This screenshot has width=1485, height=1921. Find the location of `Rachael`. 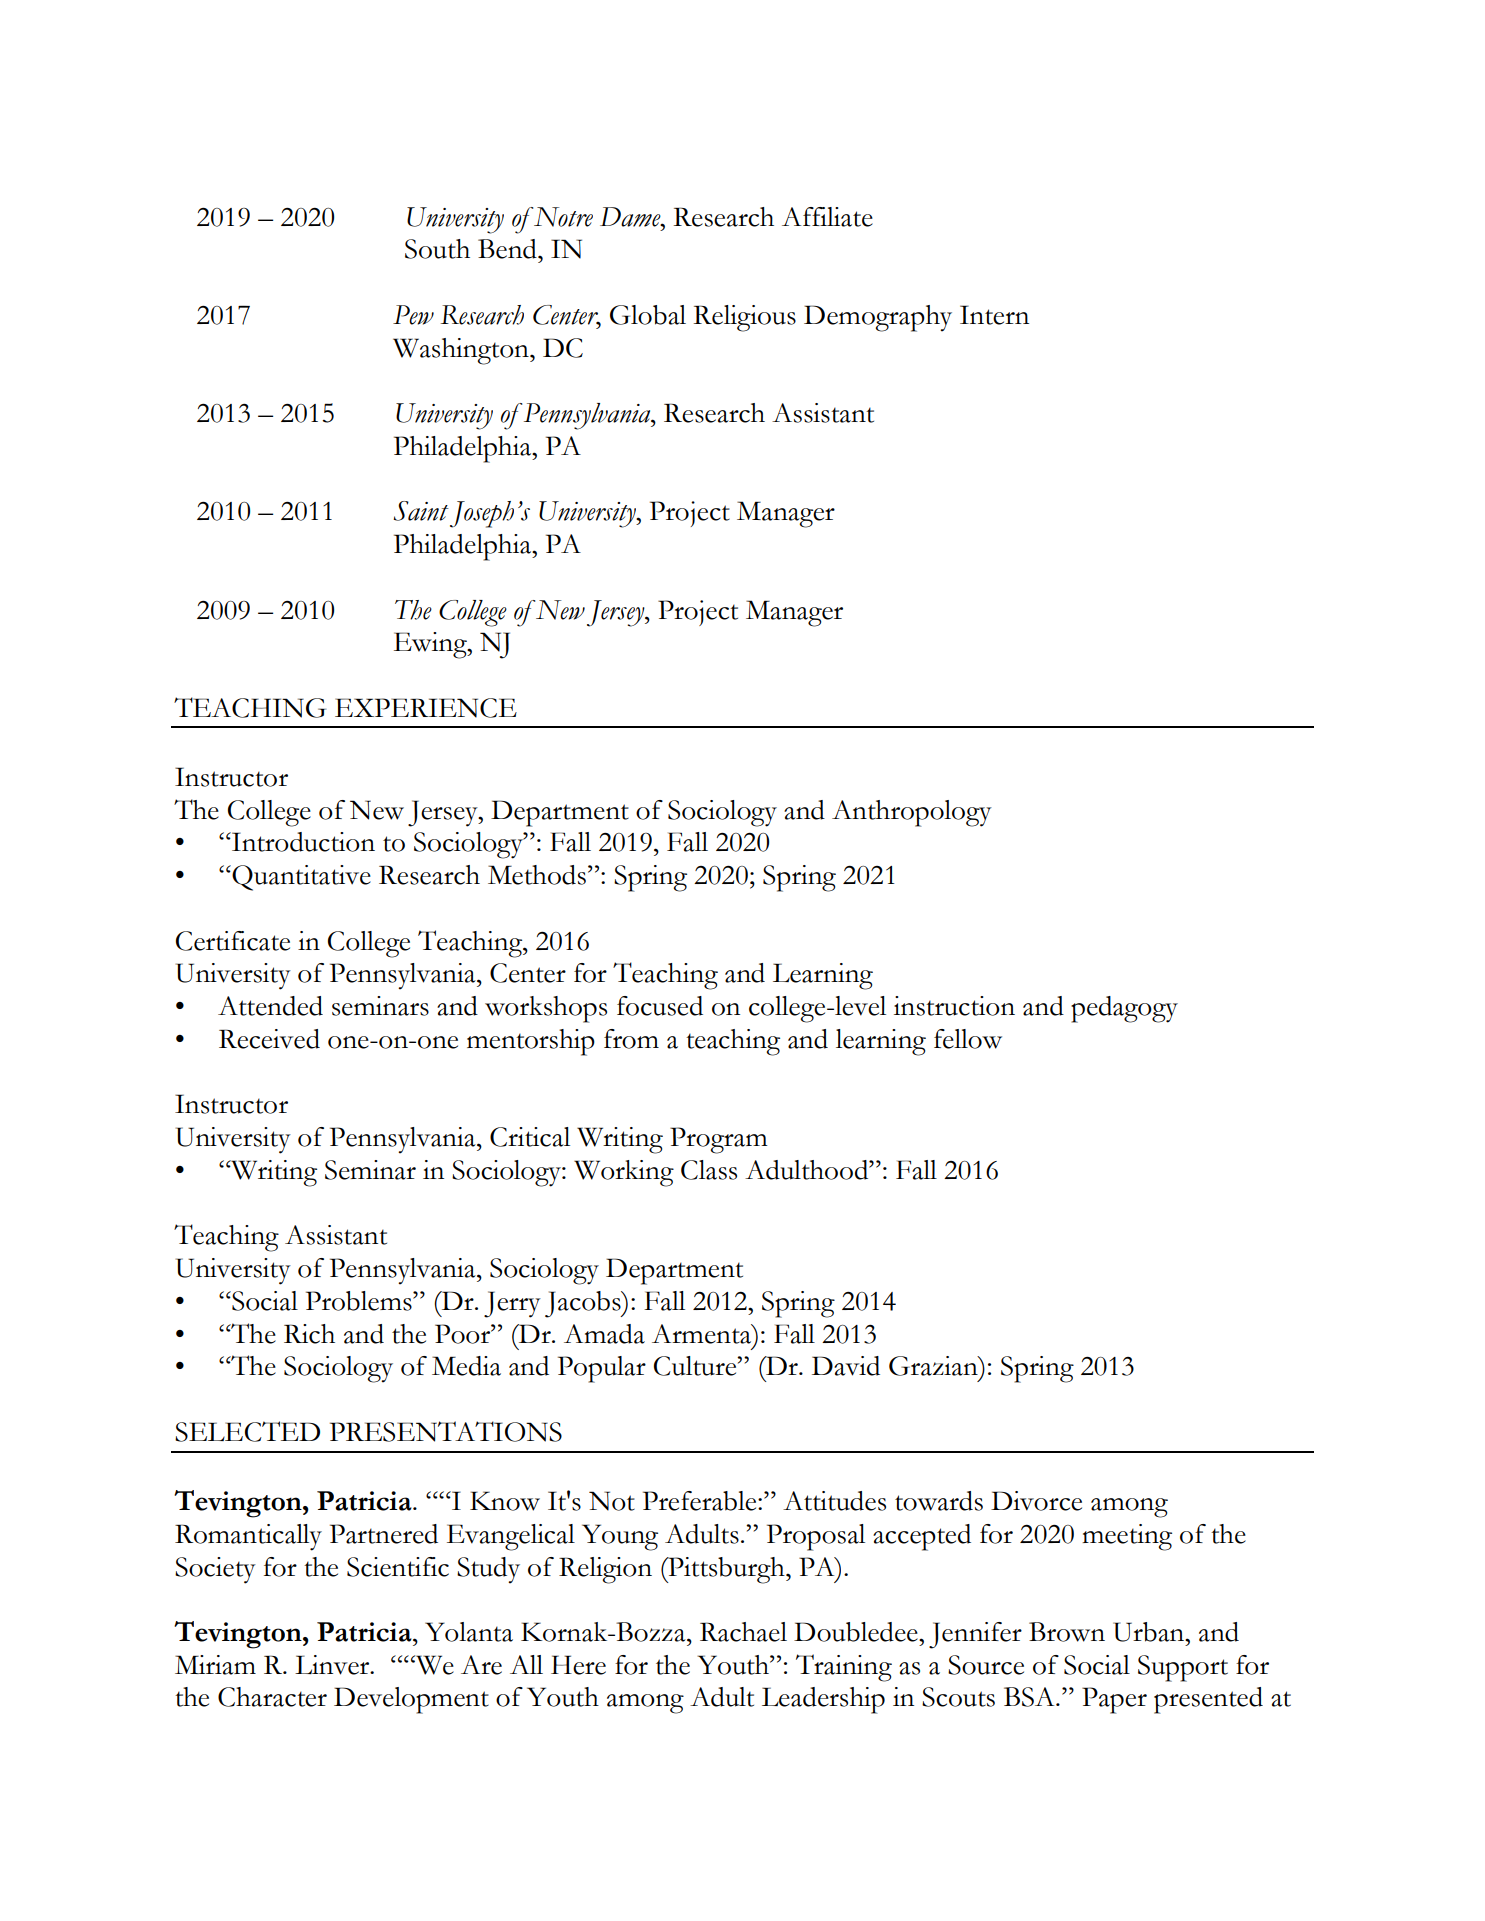

Rachael is located at coordinates (743, 1632).
